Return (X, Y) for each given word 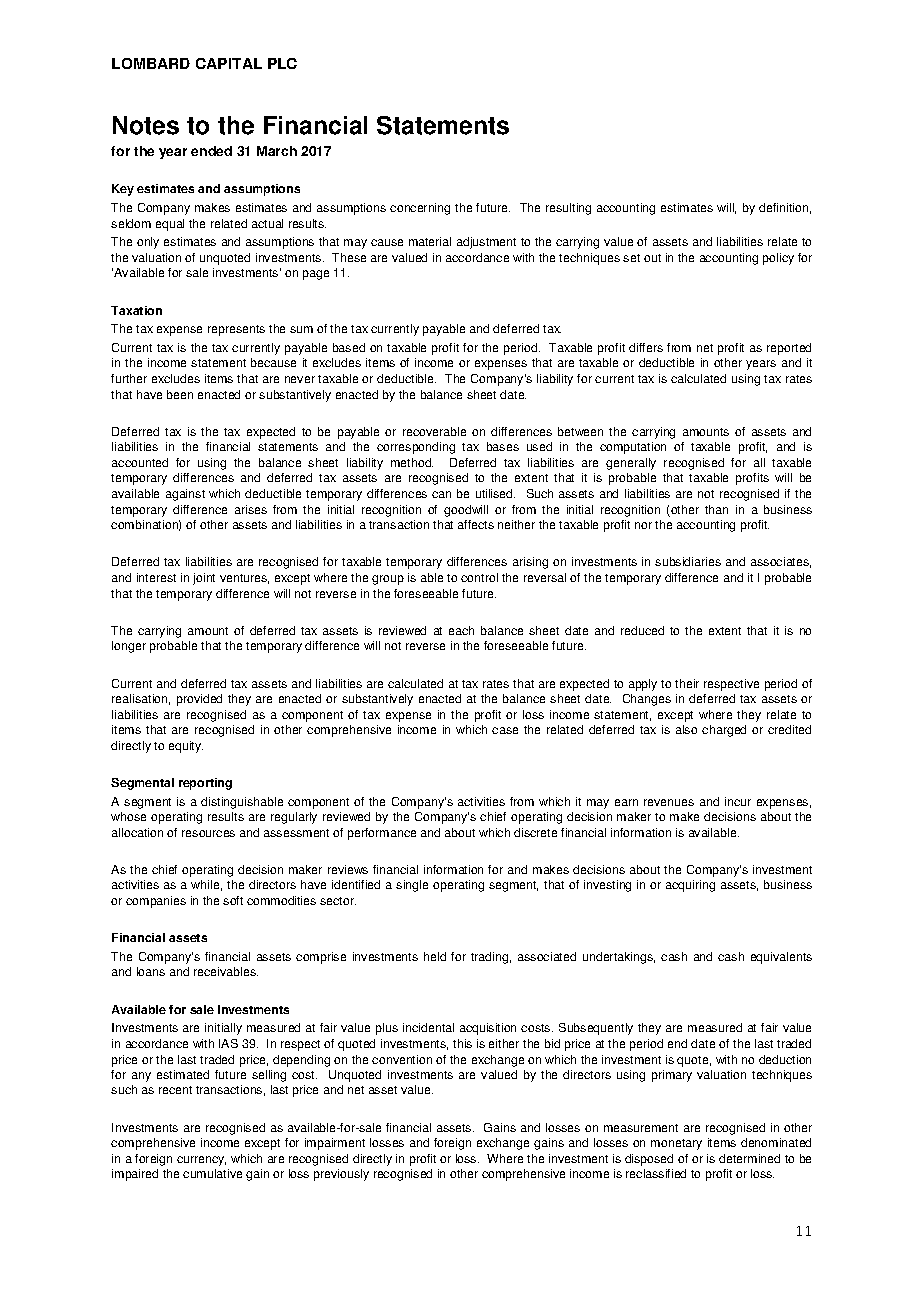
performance (382, 834)
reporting (205, 784)
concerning (420, 209)
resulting (568, 209)
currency (201, 1161)
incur (738, 801)
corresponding (416, 448)
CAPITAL (229, 63)
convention (402, 1059)
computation (633, 448)
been (180, 394)
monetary (676, 1144)
